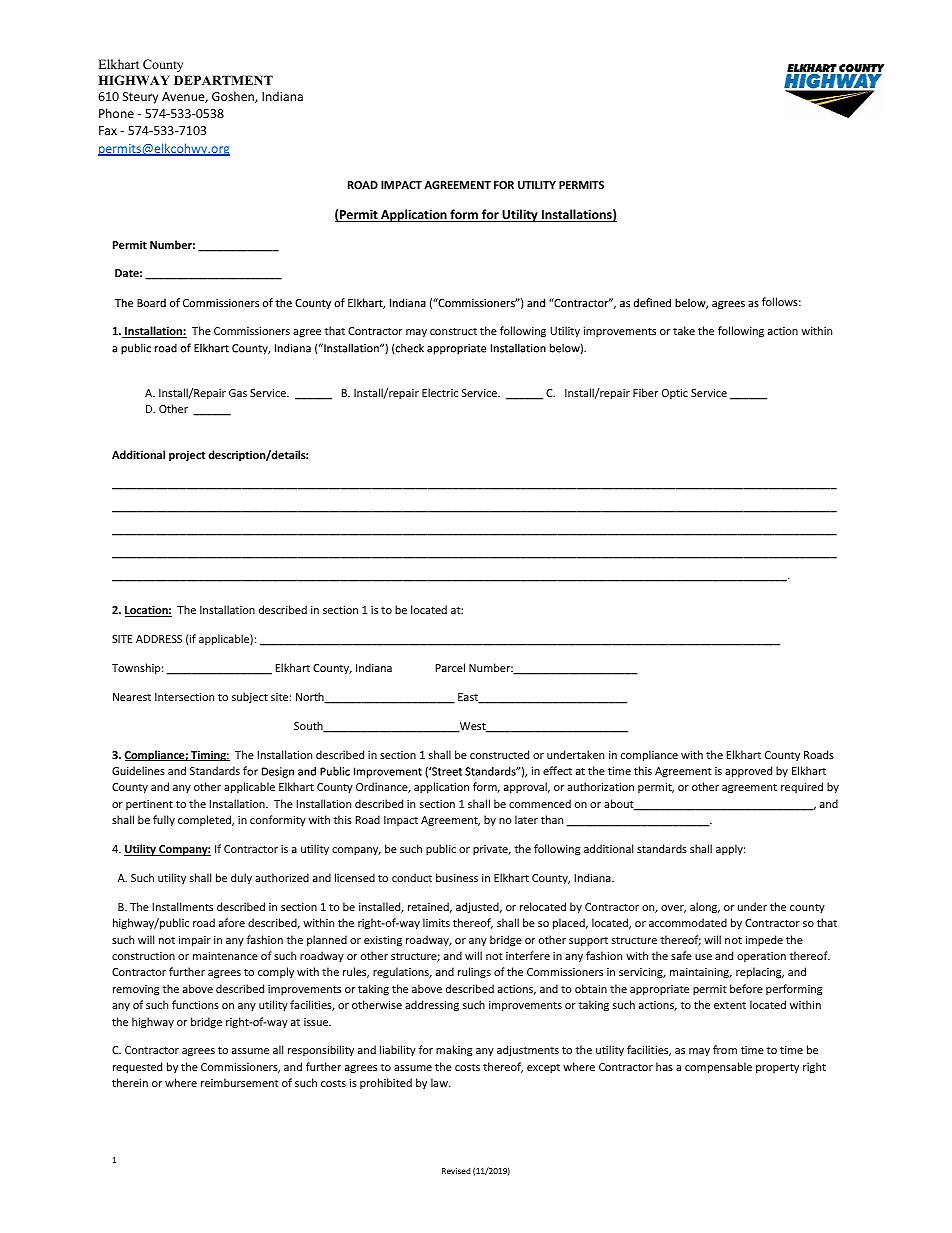 This image has width=952, height=1233. I want to click on approved, so click(748, 771).
